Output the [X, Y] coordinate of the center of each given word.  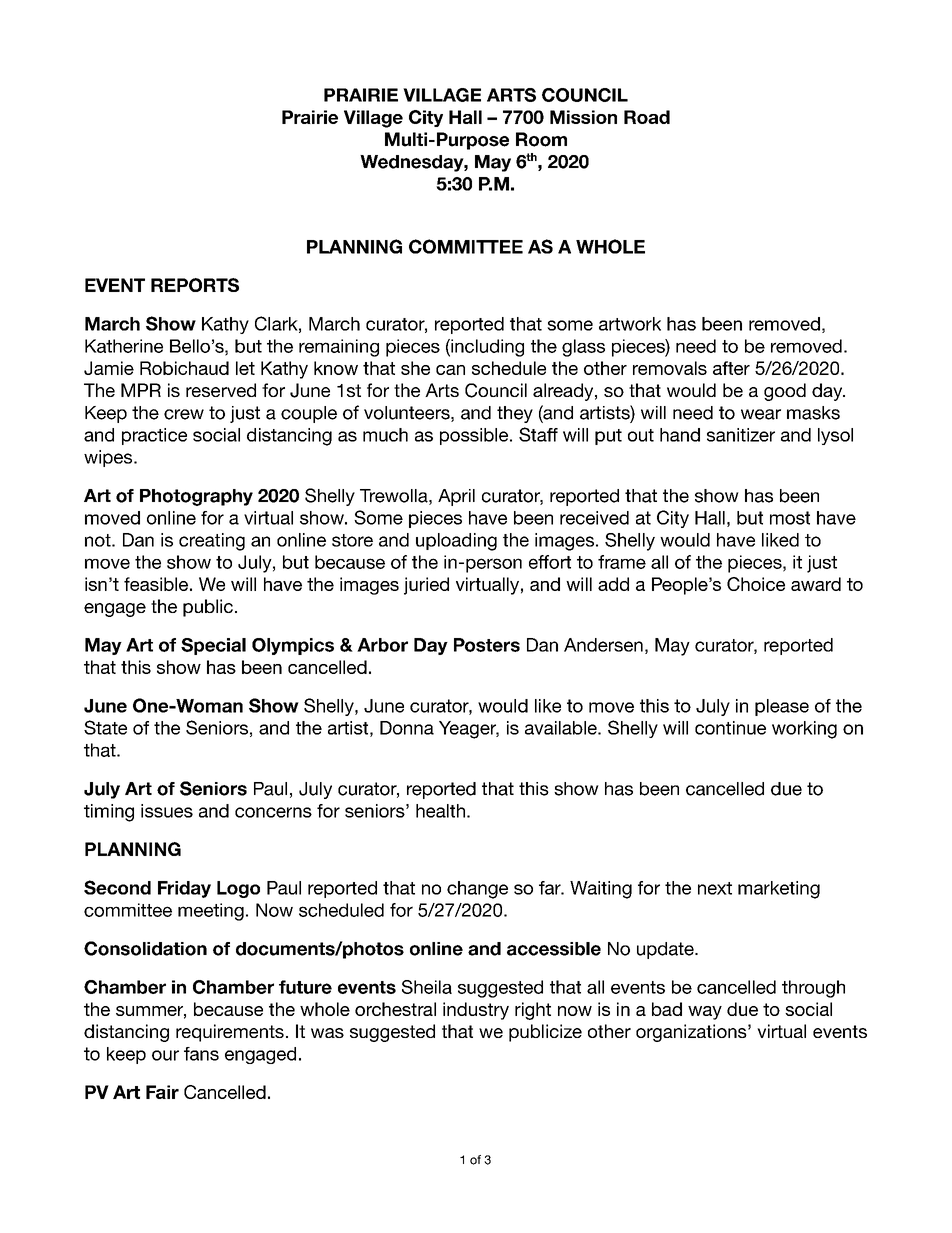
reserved [221, 390]
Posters [487, 645]
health [440, 811]
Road [647, 117]
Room [541, 139]
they [515, 414]
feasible [156, 584]
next [715, 888]
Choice [756, 584]
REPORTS [195, 285]
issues [167, 811]
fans [201, 1054]
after [731, 368]
